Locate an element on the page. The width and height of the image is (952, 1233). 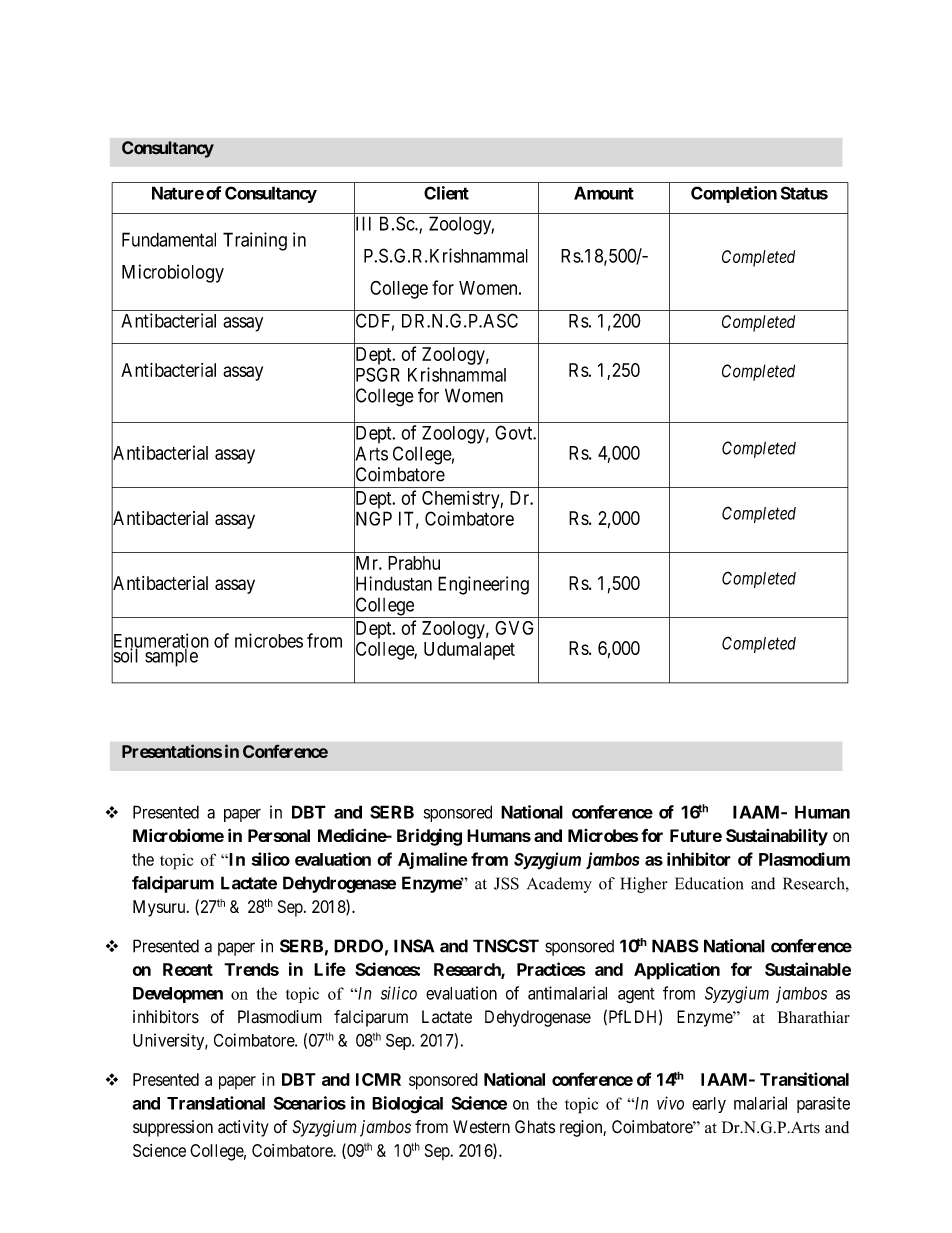
Client is located at coordinates (446, 193).
